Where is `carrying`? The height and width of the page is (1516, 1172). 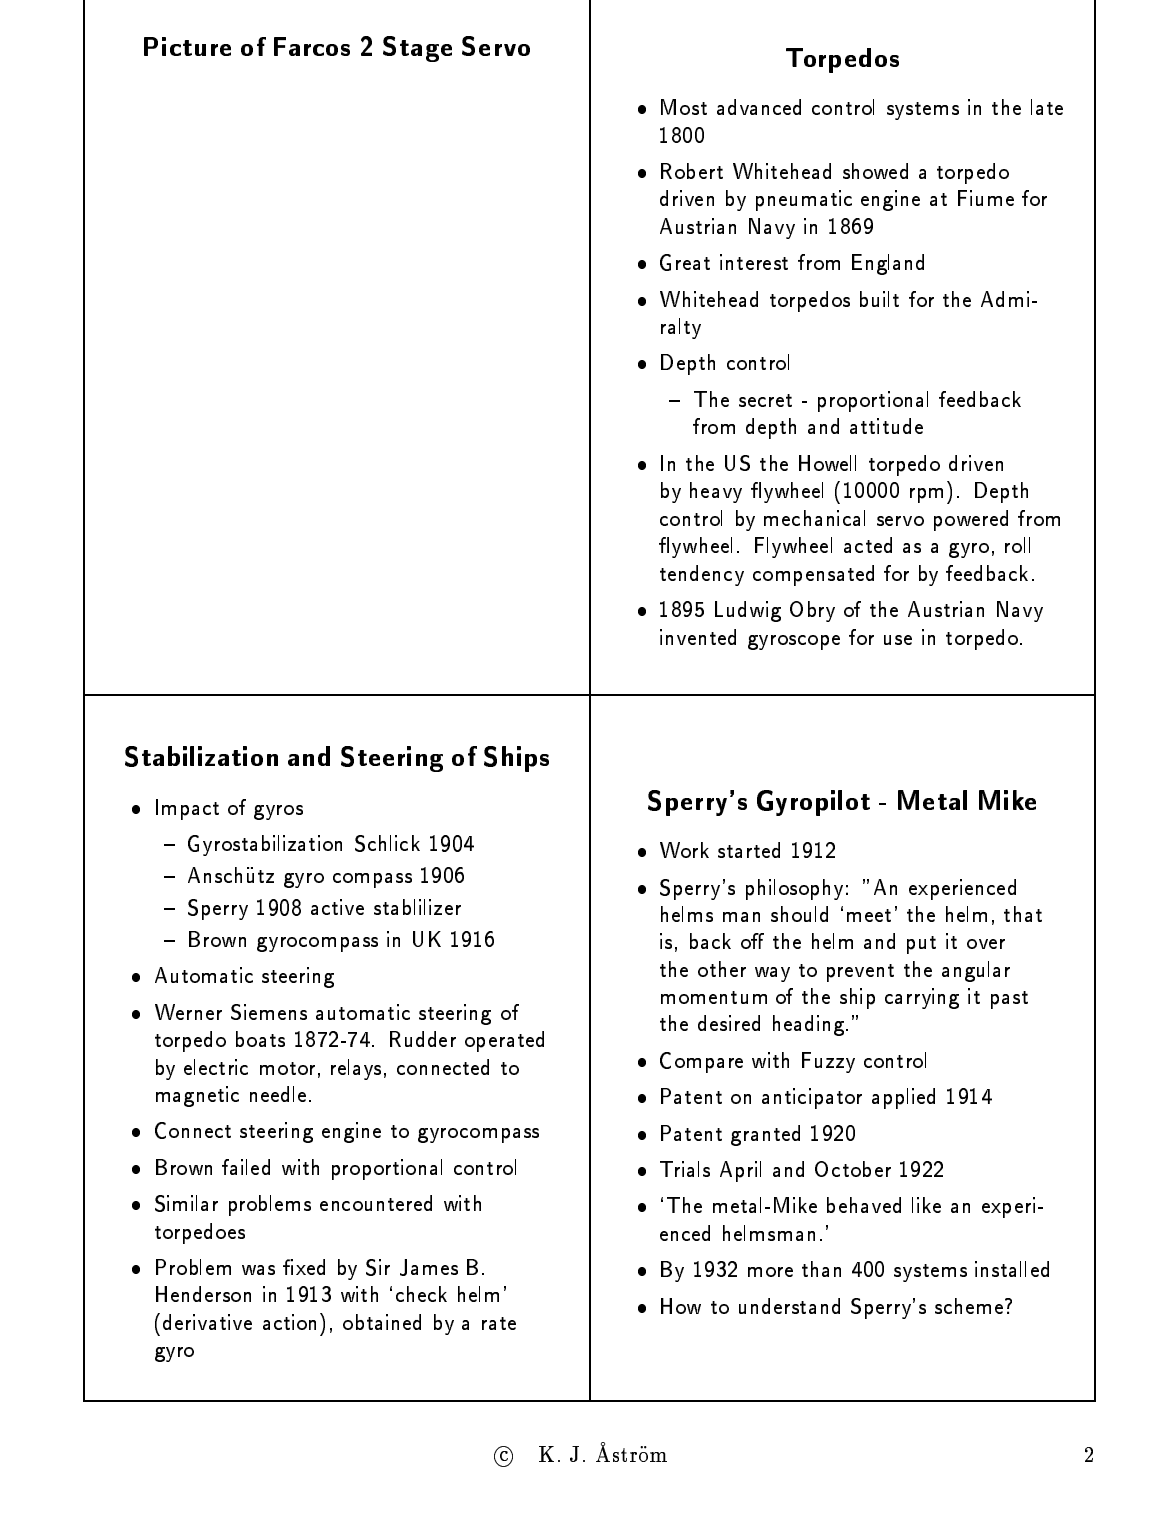
carrying is located at coordinates (922, 998).
